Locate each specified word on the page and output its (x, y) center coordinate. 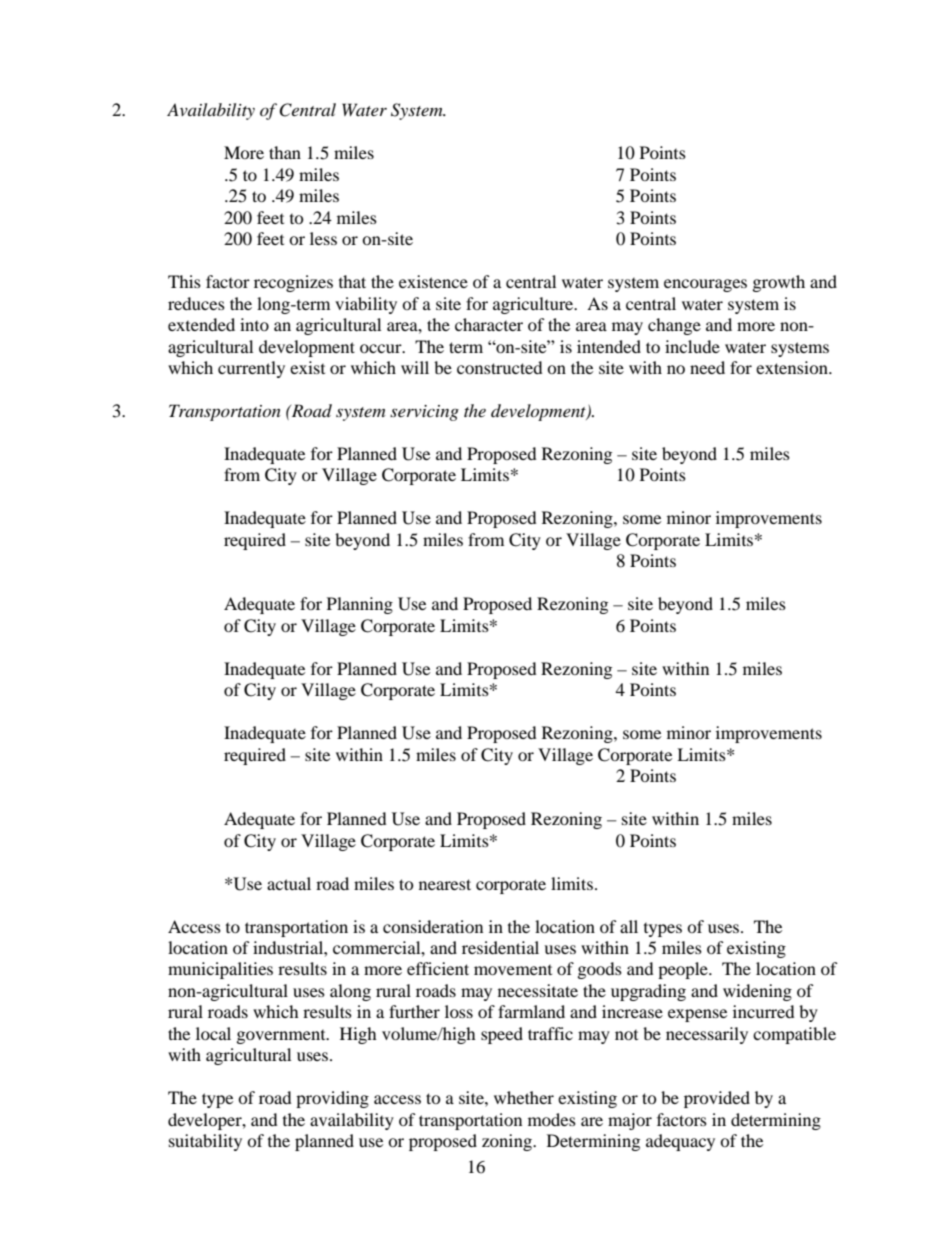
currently (251, 369)
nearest (445, 884)
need (707, 367)
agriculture (534, 305)
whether (524, 1097)
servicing (424, 413)
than (285, 152)
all (629, 926)
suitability (205, 1142)
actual (289, 883)
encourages (705, 285)
